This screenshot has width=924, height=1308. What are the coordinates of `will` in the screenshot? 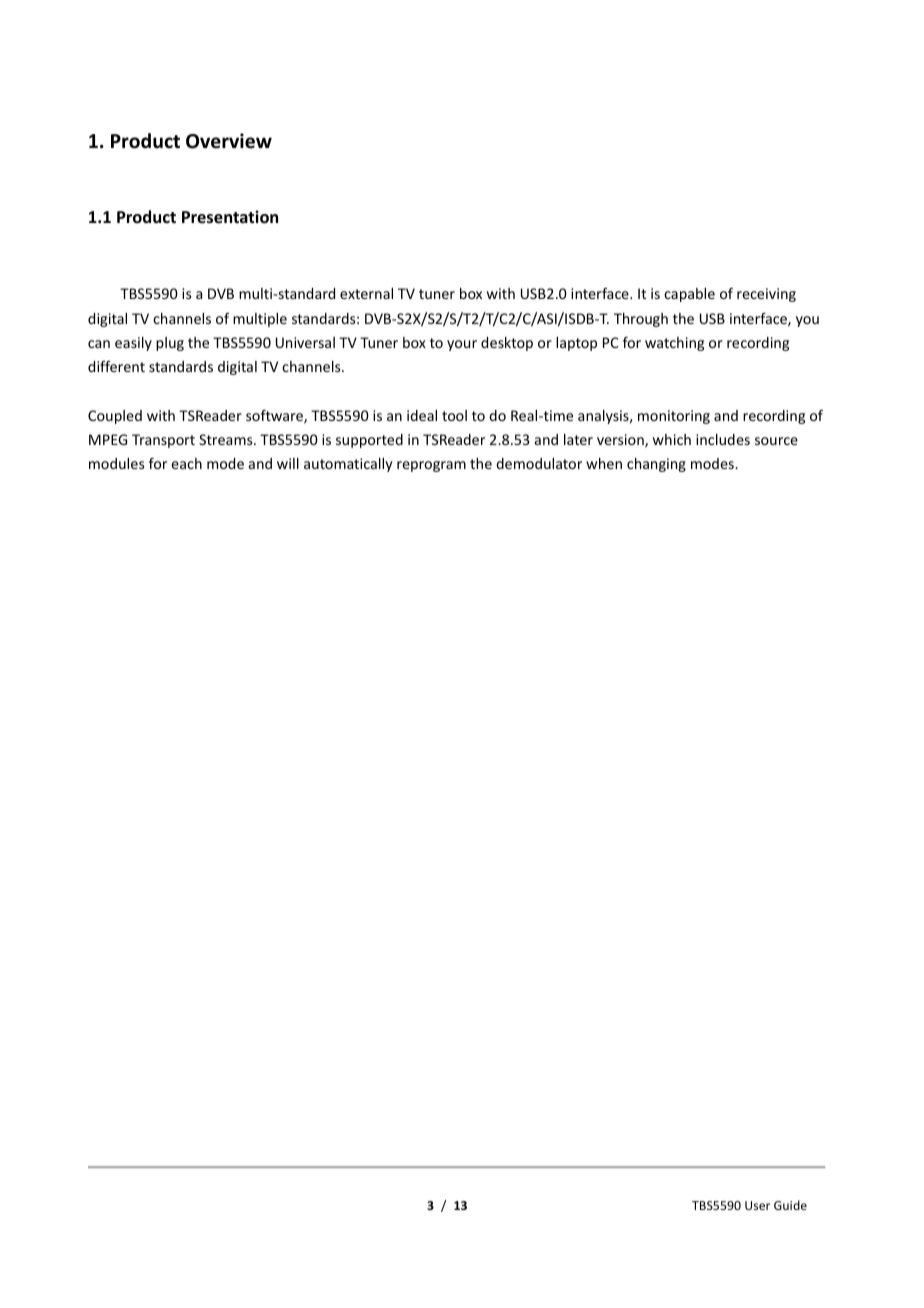 It's located at (288, 463).
